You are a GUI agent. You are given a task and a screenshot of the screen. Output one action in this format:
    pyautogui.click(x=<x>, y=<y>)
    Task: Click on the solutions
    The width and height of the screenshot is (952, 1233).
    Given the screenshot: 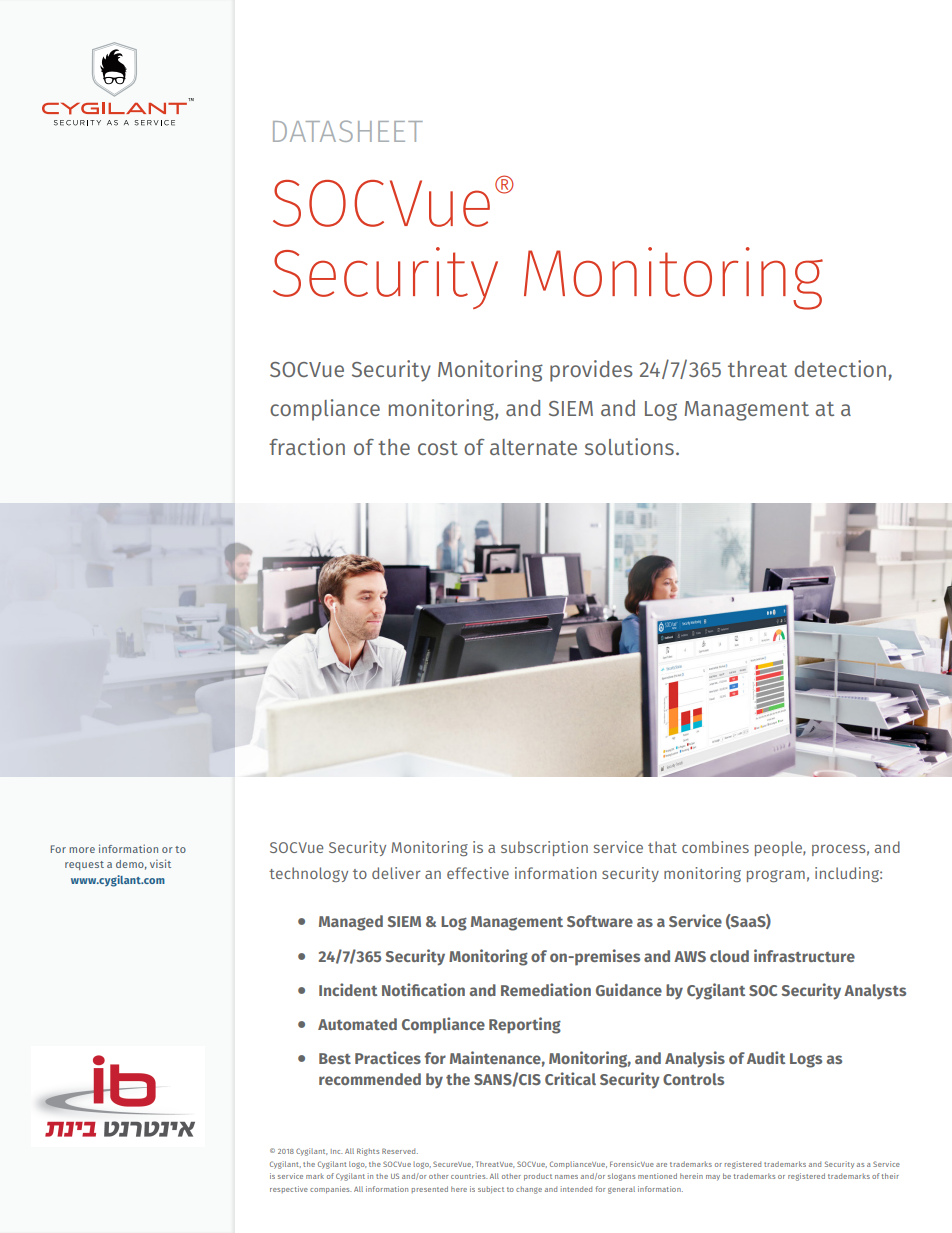 What is the action you would take?
    pyautogui.click(x=629, y=446)
